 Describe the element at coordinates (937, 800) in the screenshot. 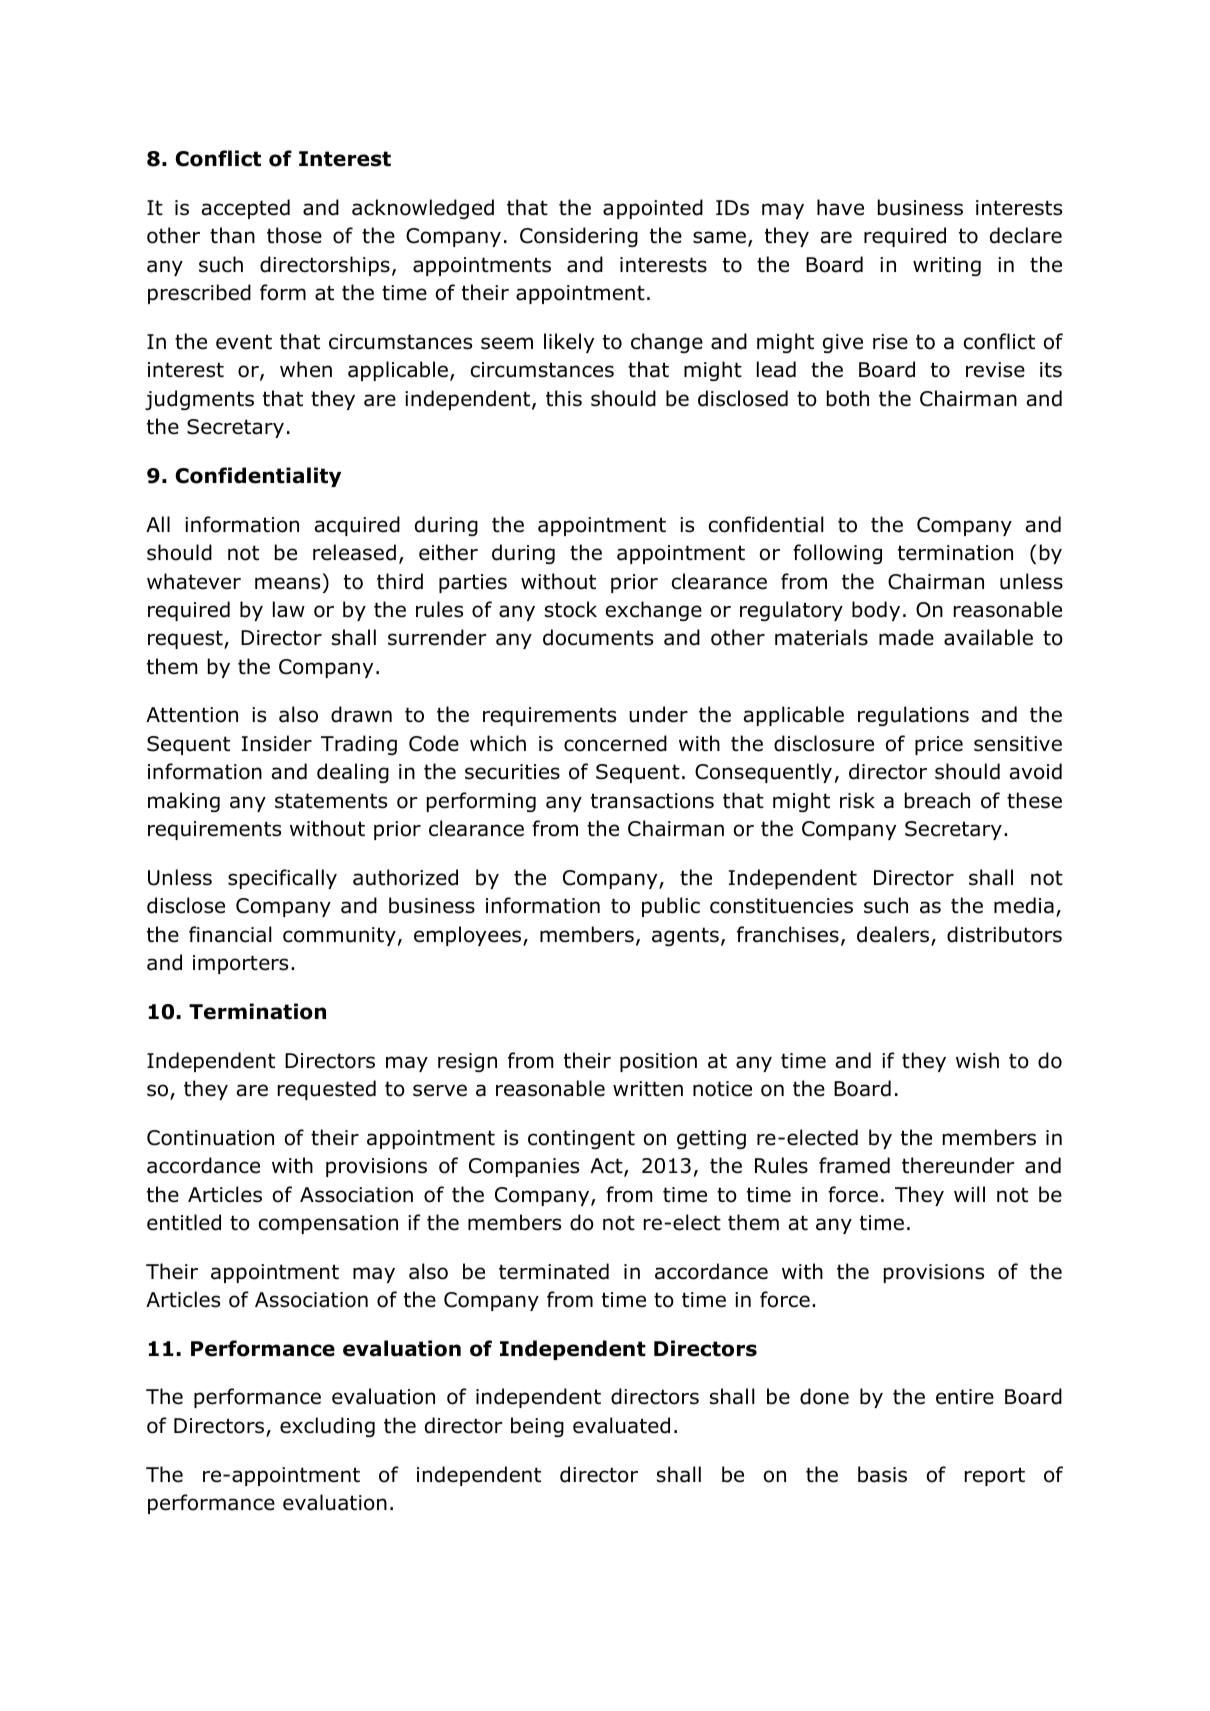

I see `breach` at that location.
